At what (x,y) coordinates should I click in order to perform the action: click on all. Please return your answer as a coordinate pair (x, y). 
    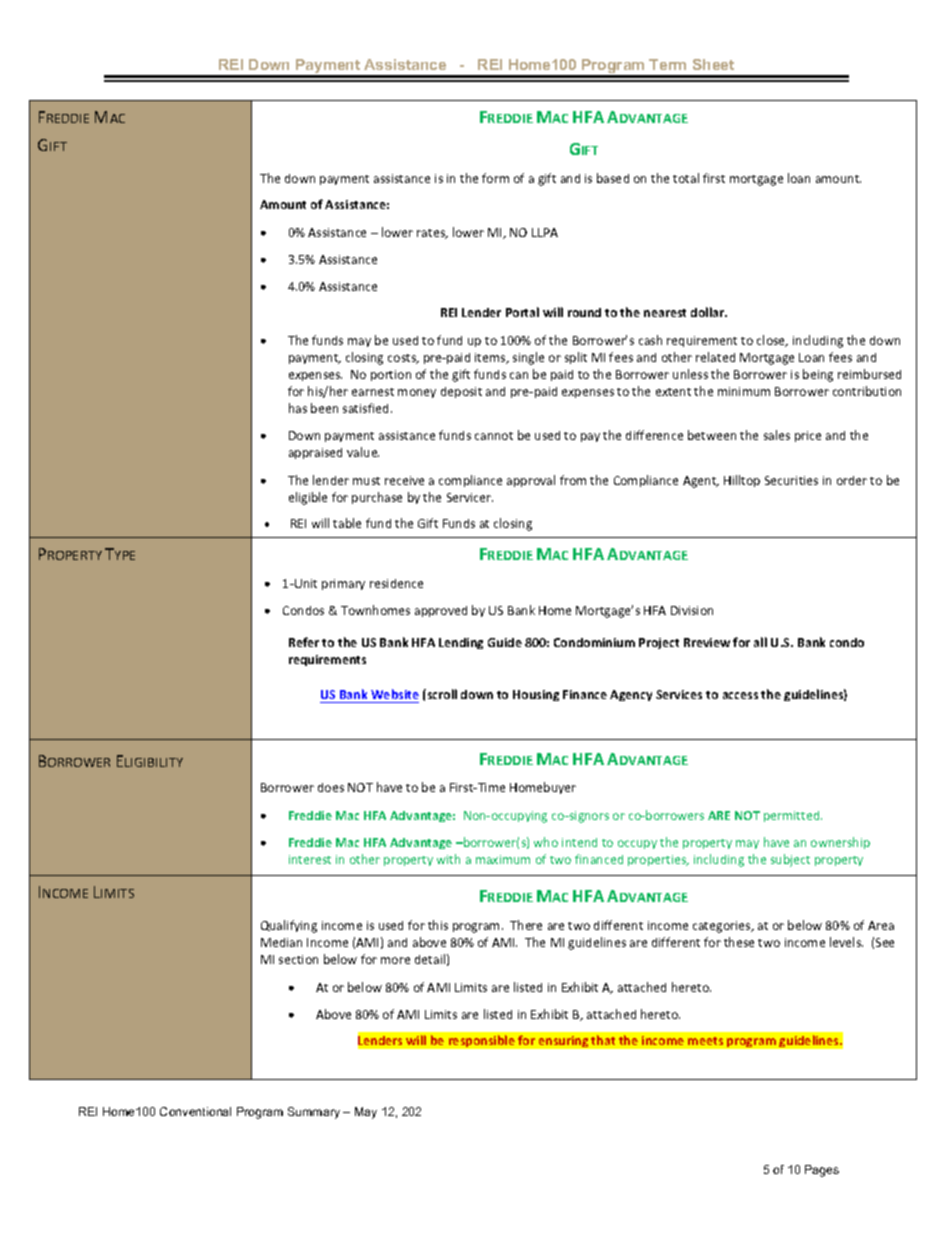
    Looking at the image, I should click on (760, 642).
